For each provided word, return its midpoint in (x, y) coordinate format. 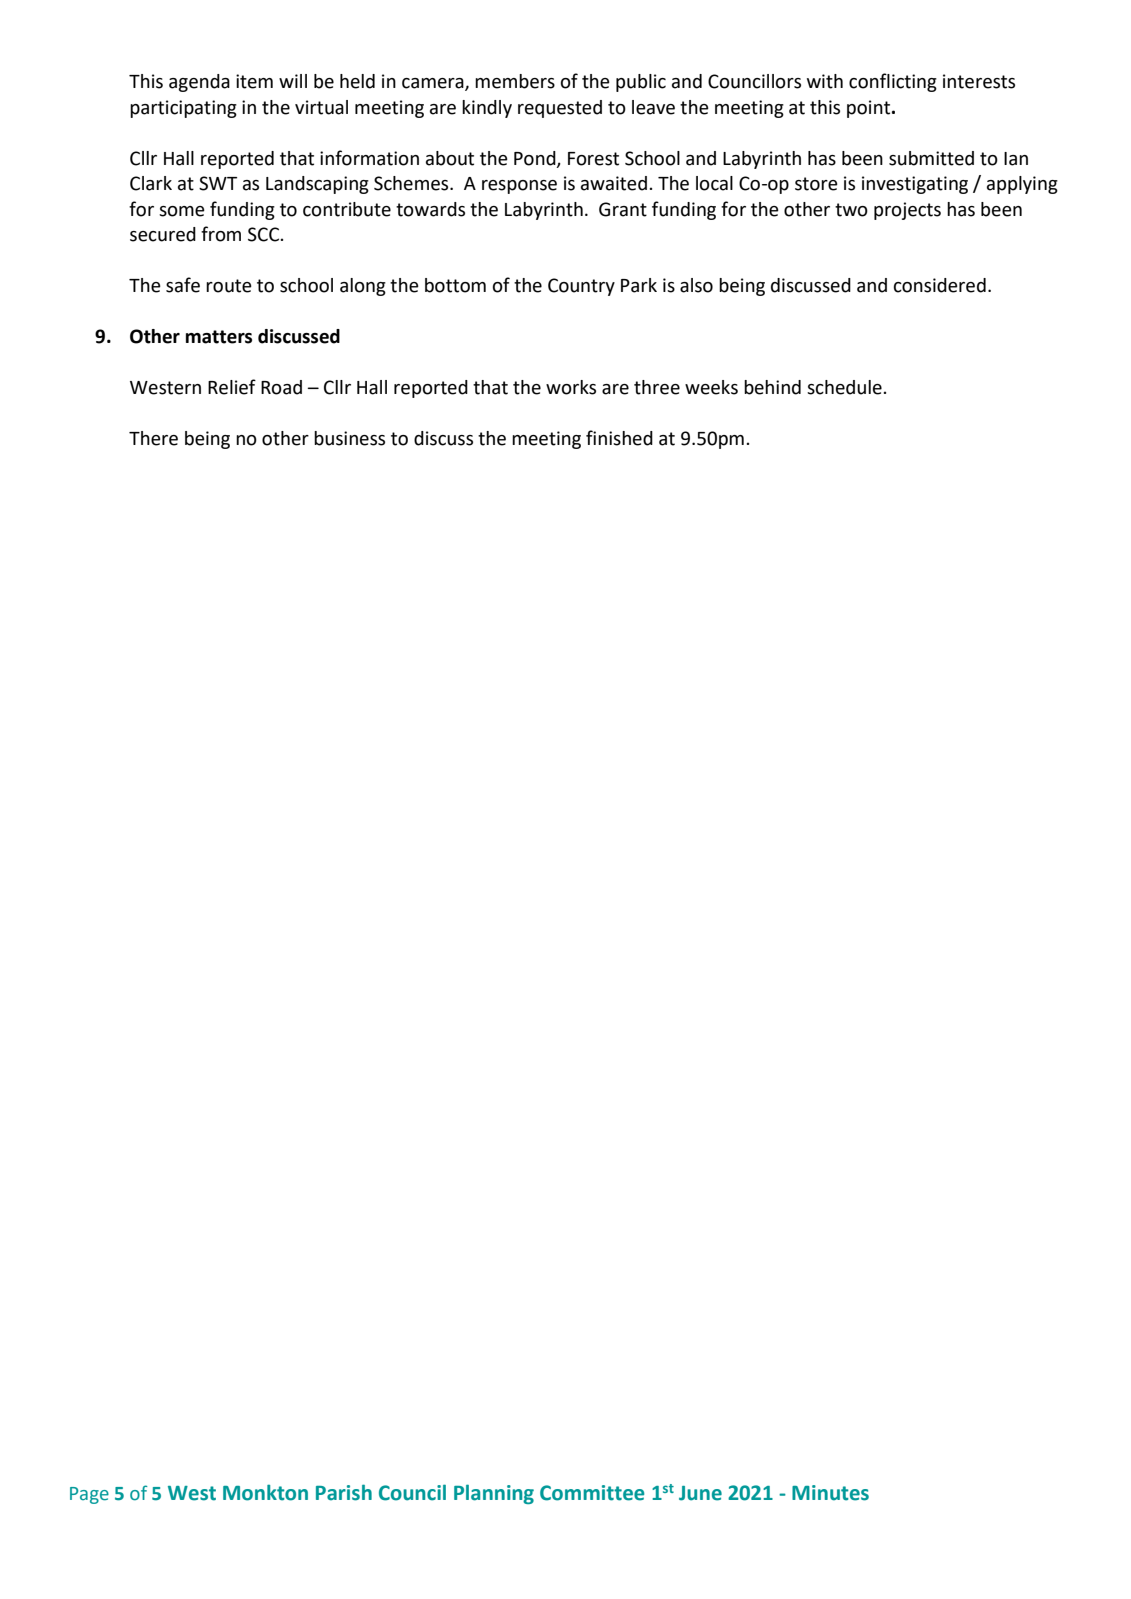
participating (183, 109)
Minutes (830, 1493)
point (870, 109)
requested (560, 109)
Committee (592, 1493)
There (153, 438)
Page (89, 1495)
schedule (844, 387)
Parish (344, 1492)
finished (619, 438)
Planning (494, 1494)
